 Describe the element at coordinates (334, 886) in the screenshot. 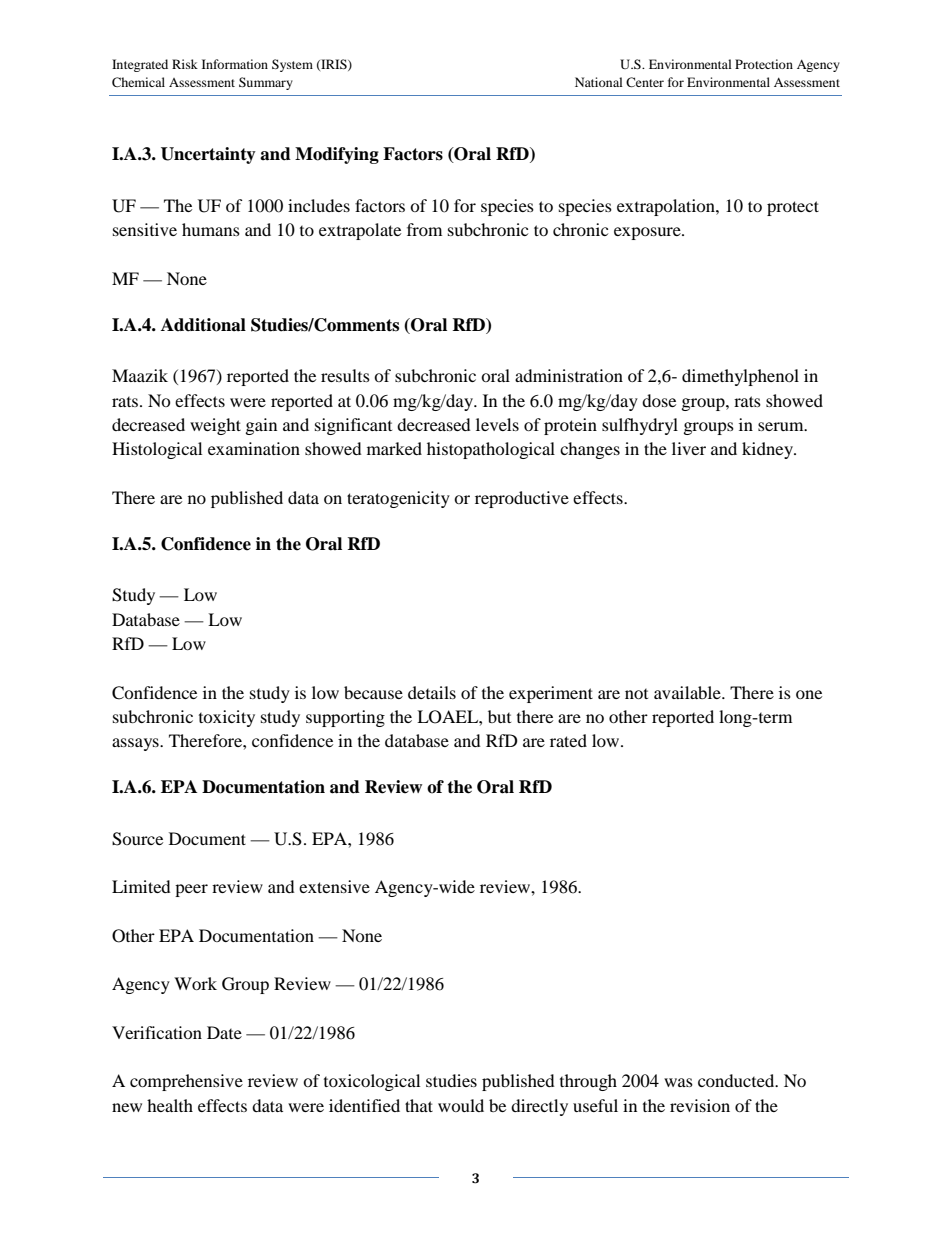

I see `extensive` at that location.
